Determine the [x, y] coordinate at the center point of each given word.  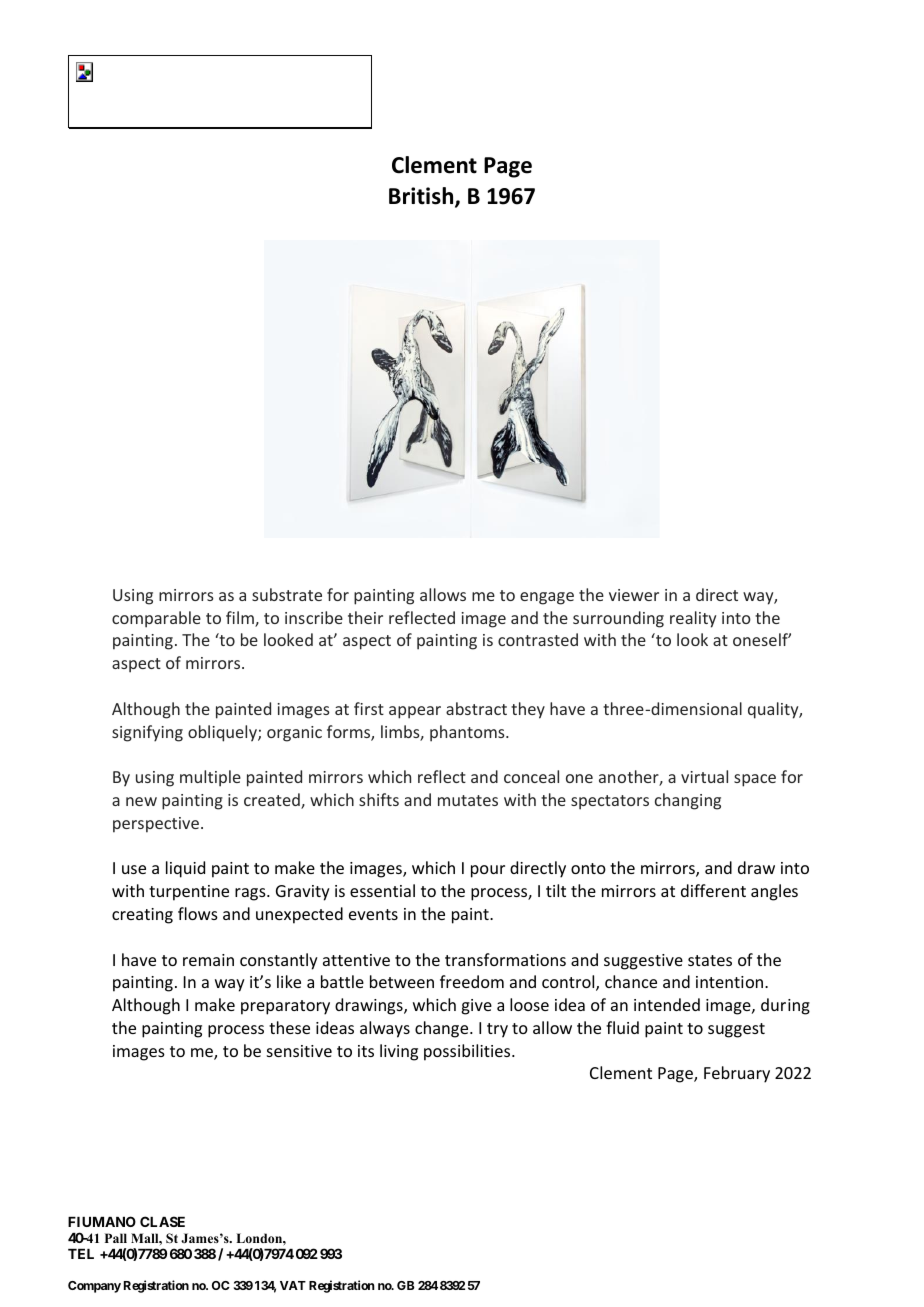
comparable [156, 619]
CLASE [162, 1221]
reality [693, 619]
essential [382, 890]
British [422, 197]
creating [142, 916]
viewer [634, 595]
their [365, 617]
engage [547, 598]
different [713, 890]
